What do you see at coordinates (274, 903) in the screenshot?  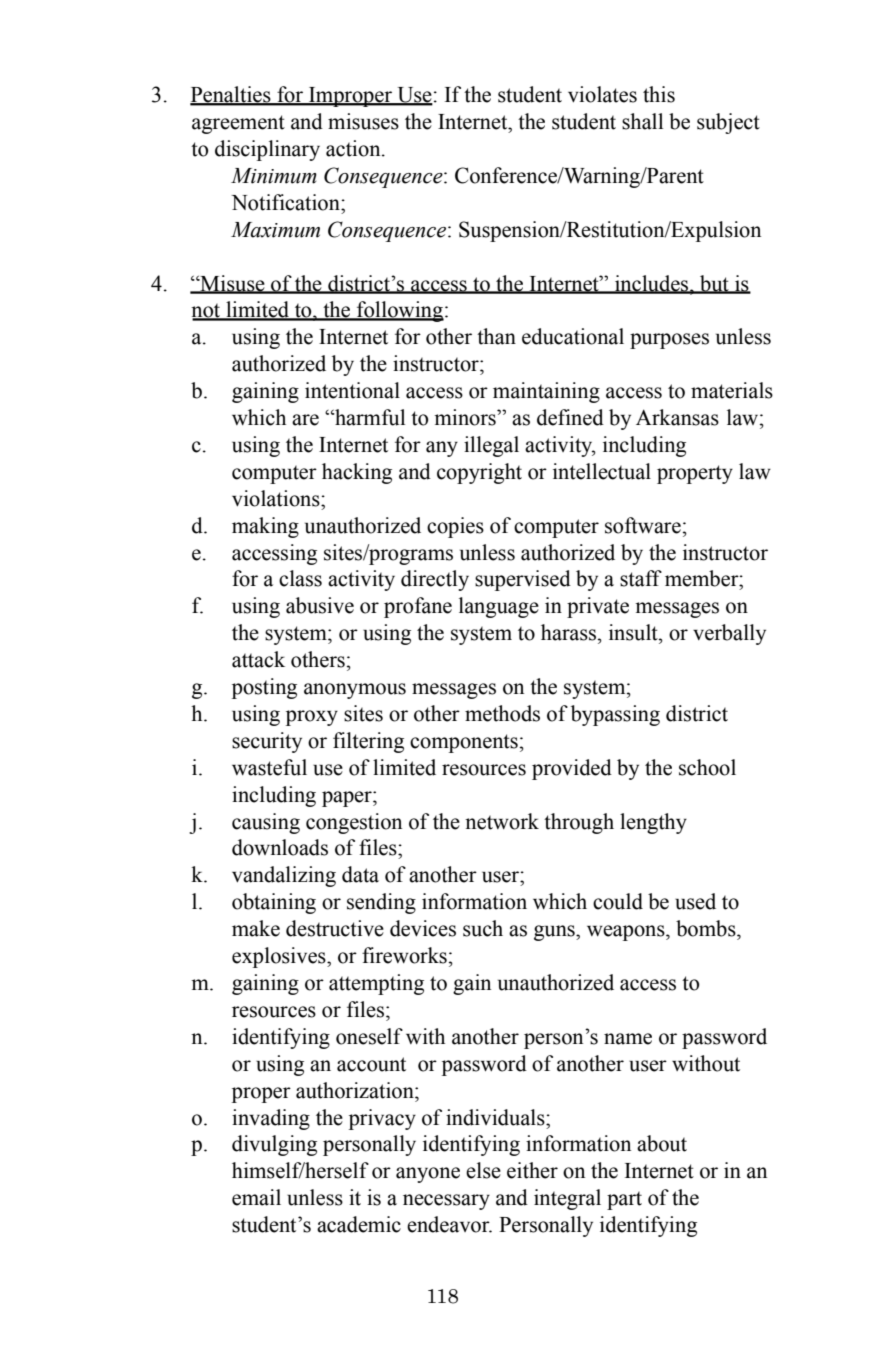 I see `obtaining` at bounding box center [274, 903].
